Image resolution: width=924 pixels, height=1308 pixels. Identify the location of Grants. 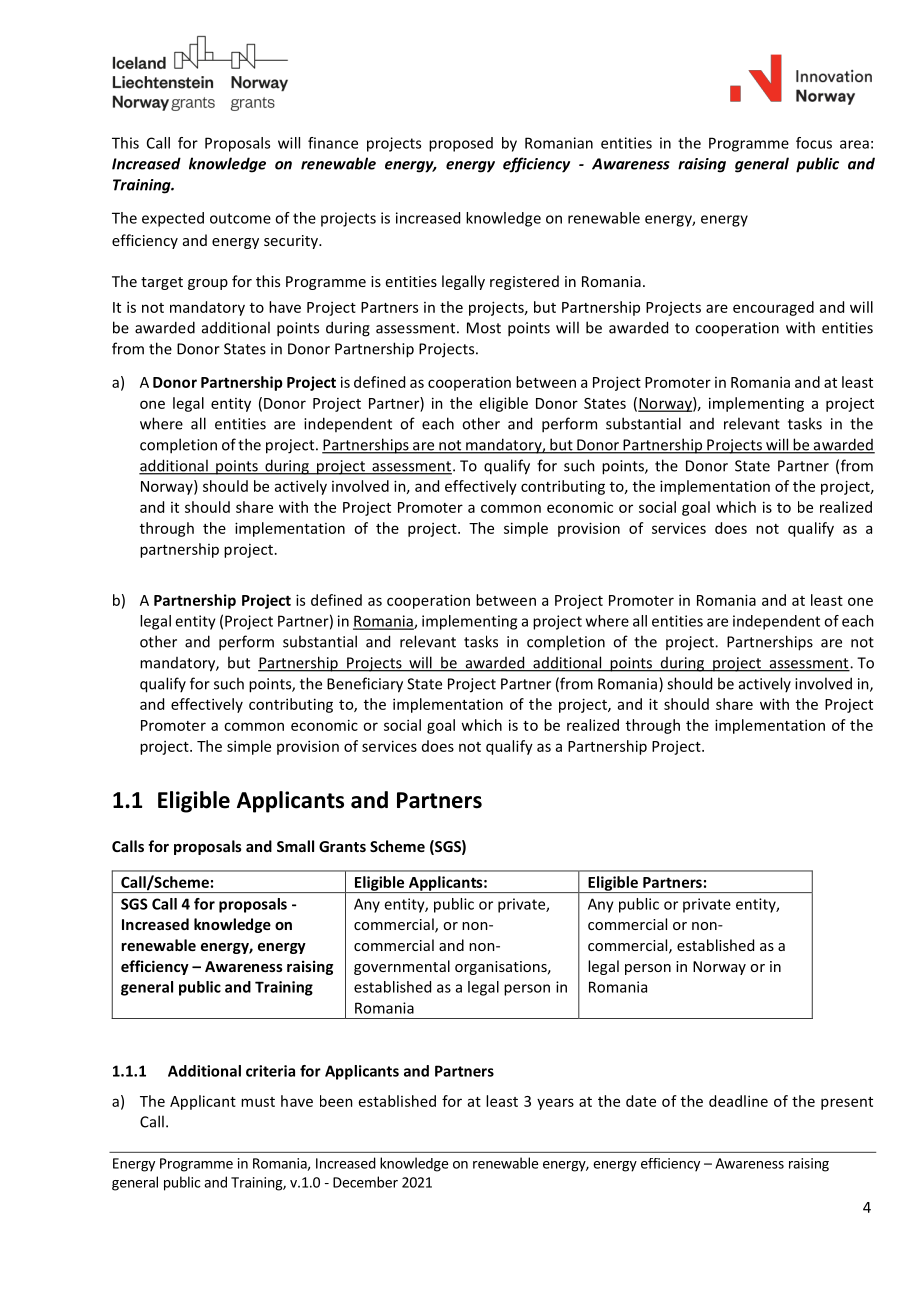
(342, 846).
